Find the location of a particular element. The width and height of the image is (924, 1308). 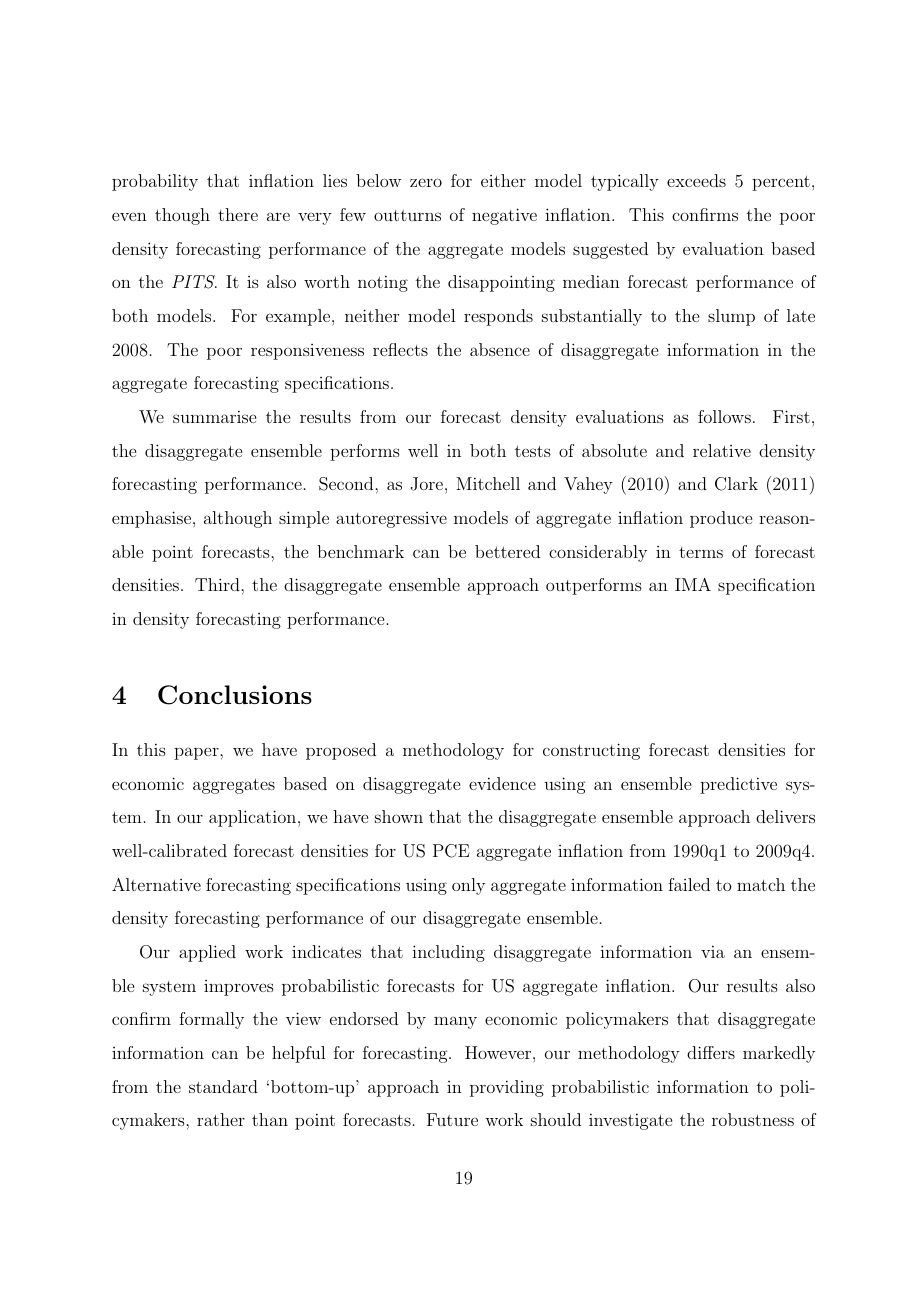

failed is located at coordinates (689, 884).
